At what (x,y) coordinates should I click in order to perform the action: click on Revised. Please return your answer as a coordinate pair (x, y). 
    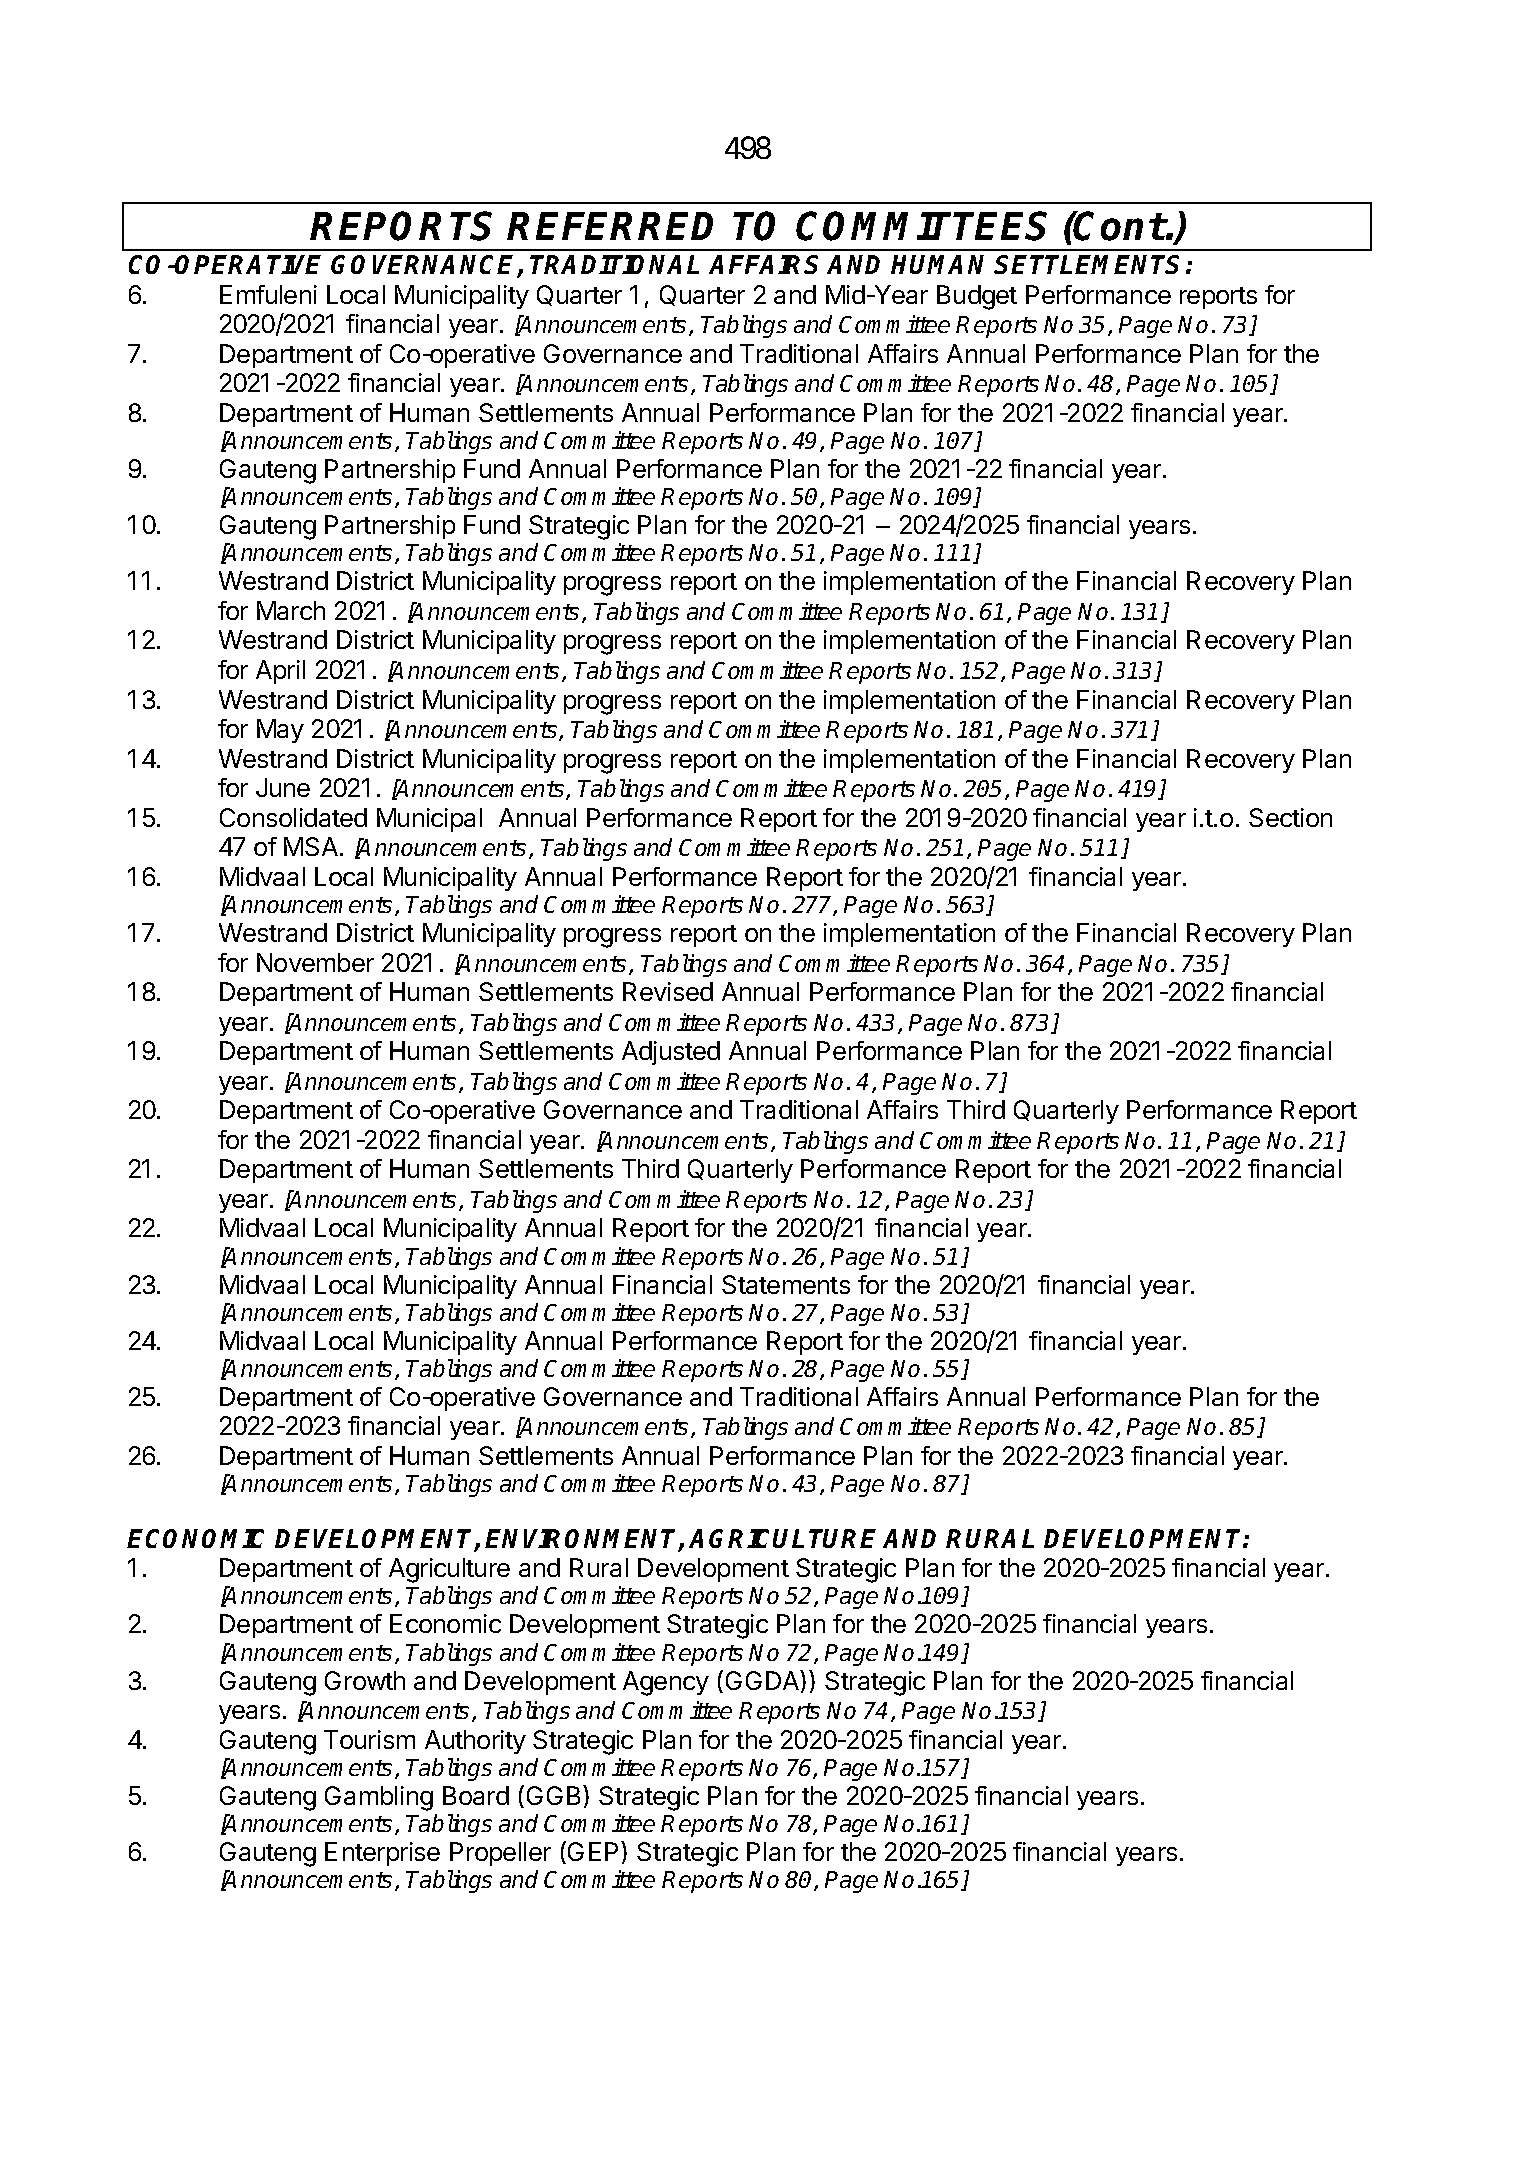
    Looking at the image, I should click on (668, 991).
